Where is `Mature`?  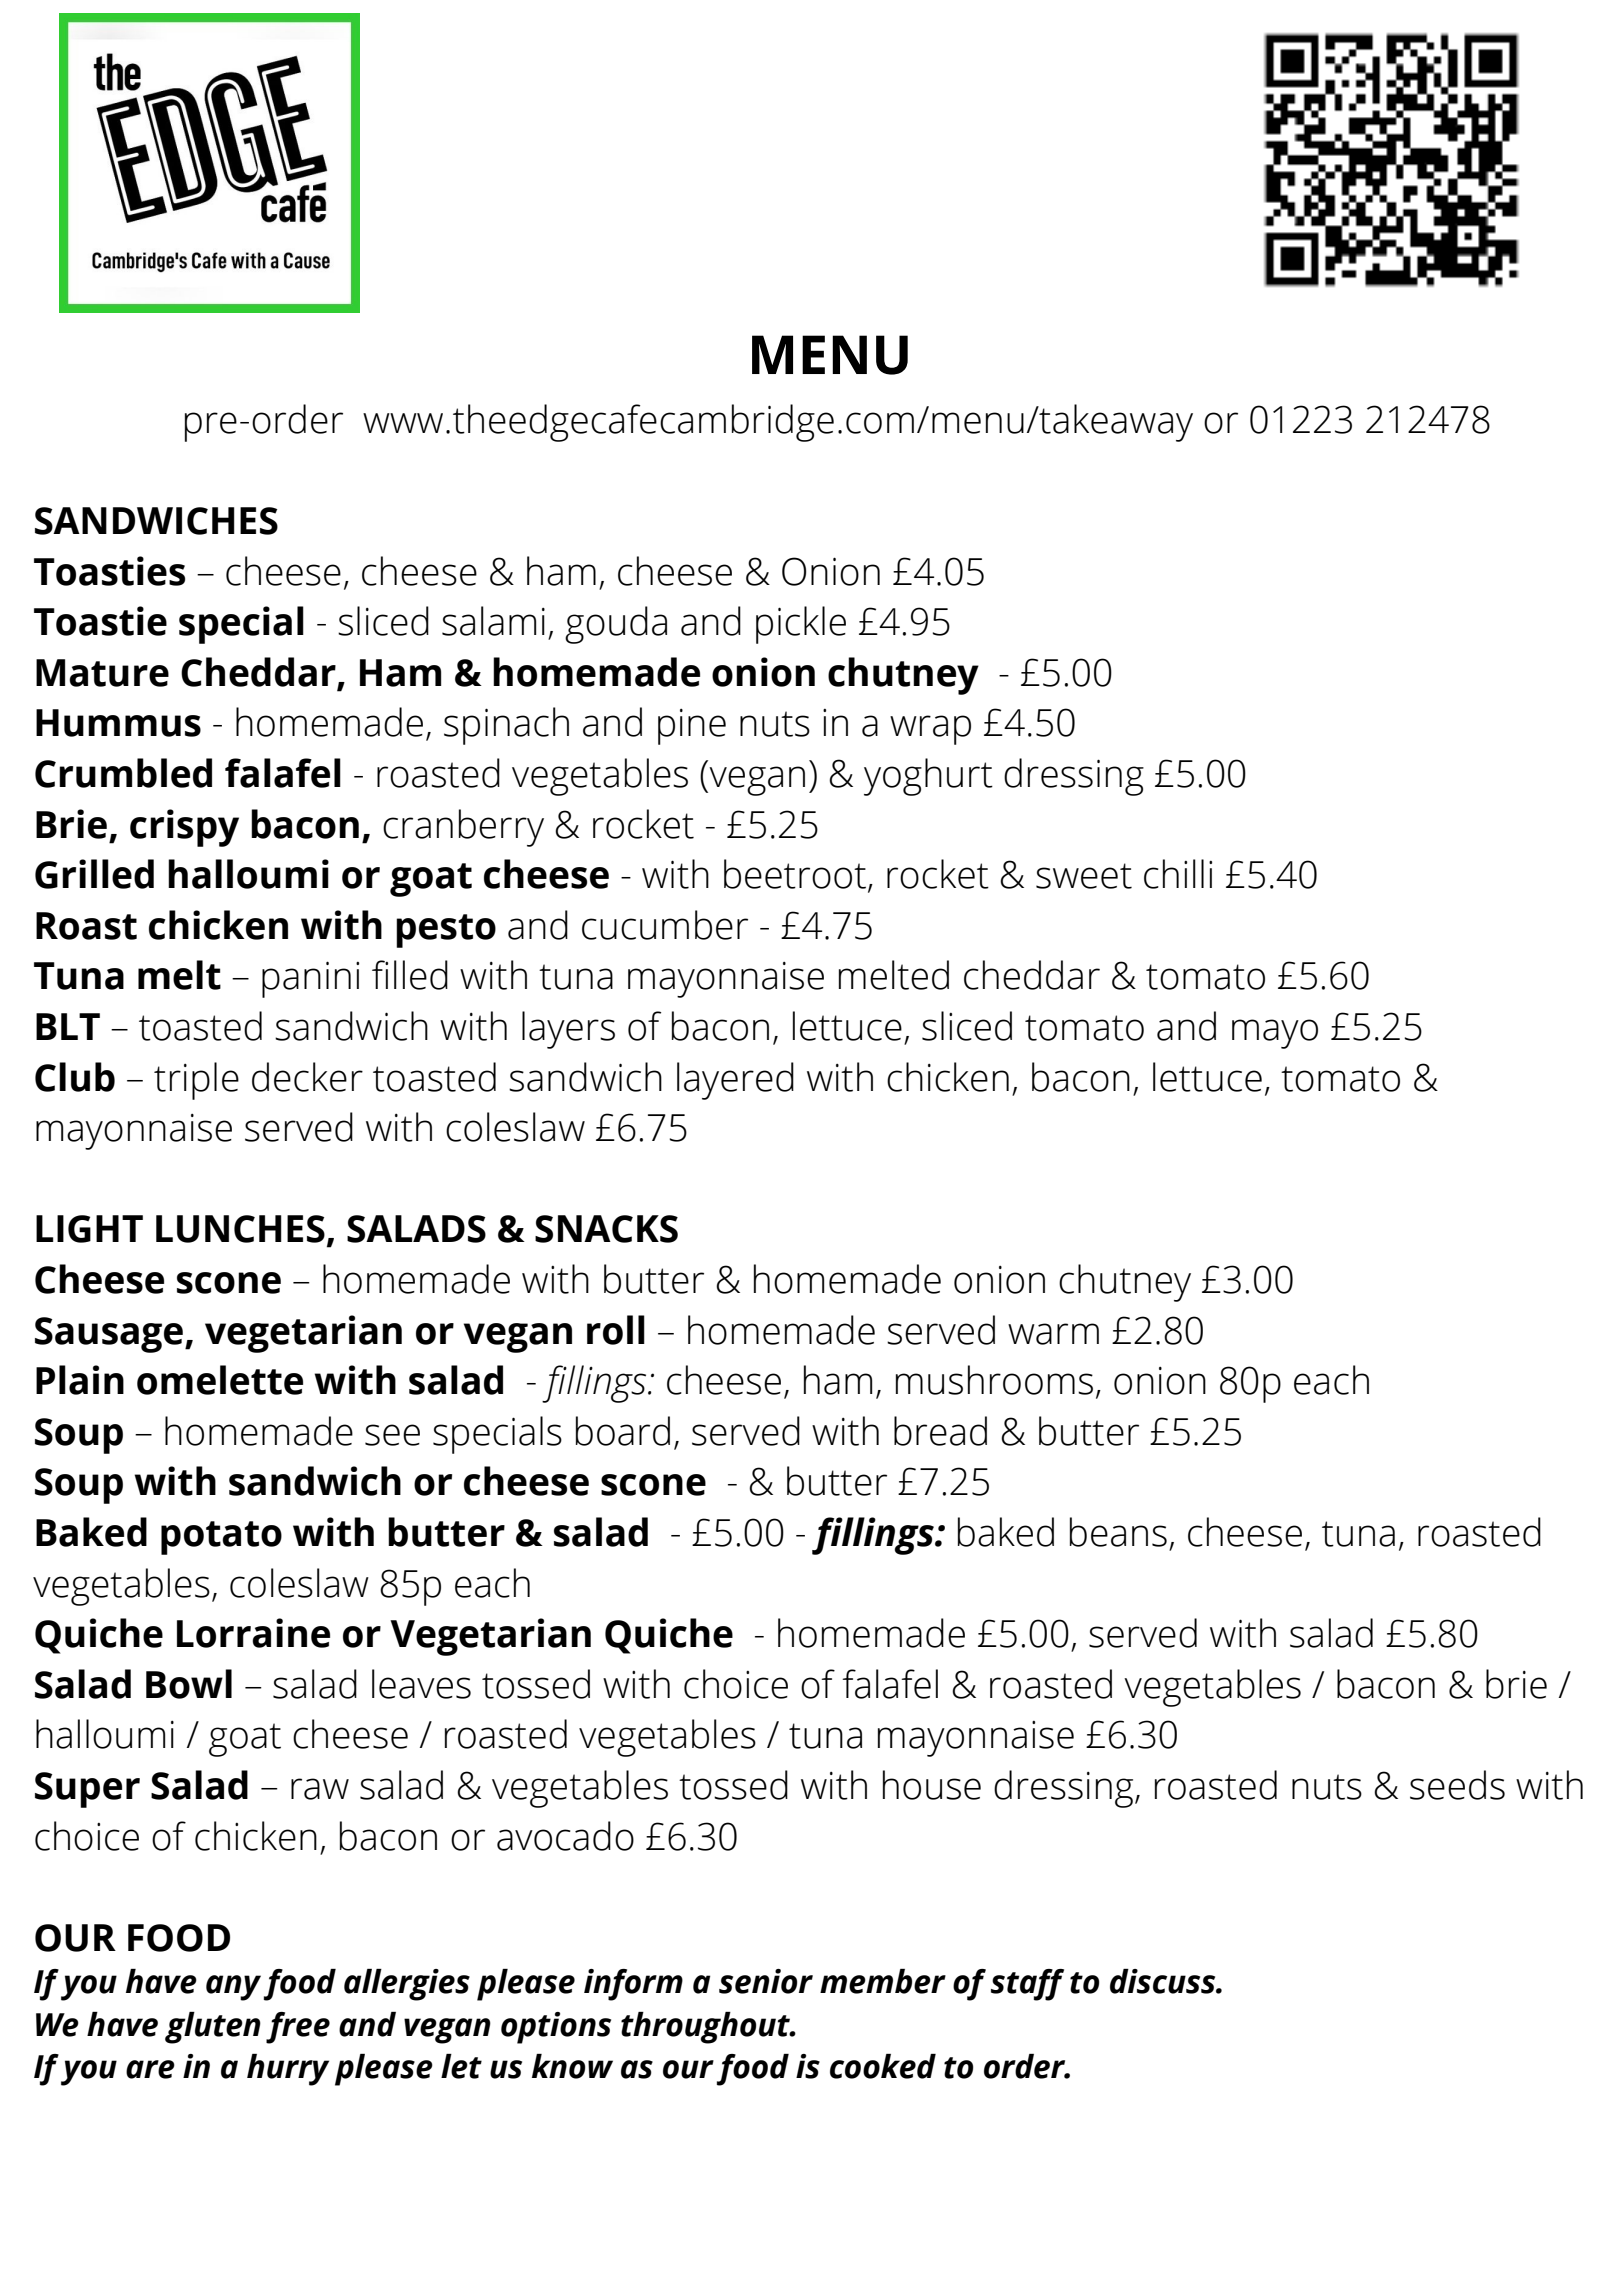 Mature is located at coordinates (102, 673).
